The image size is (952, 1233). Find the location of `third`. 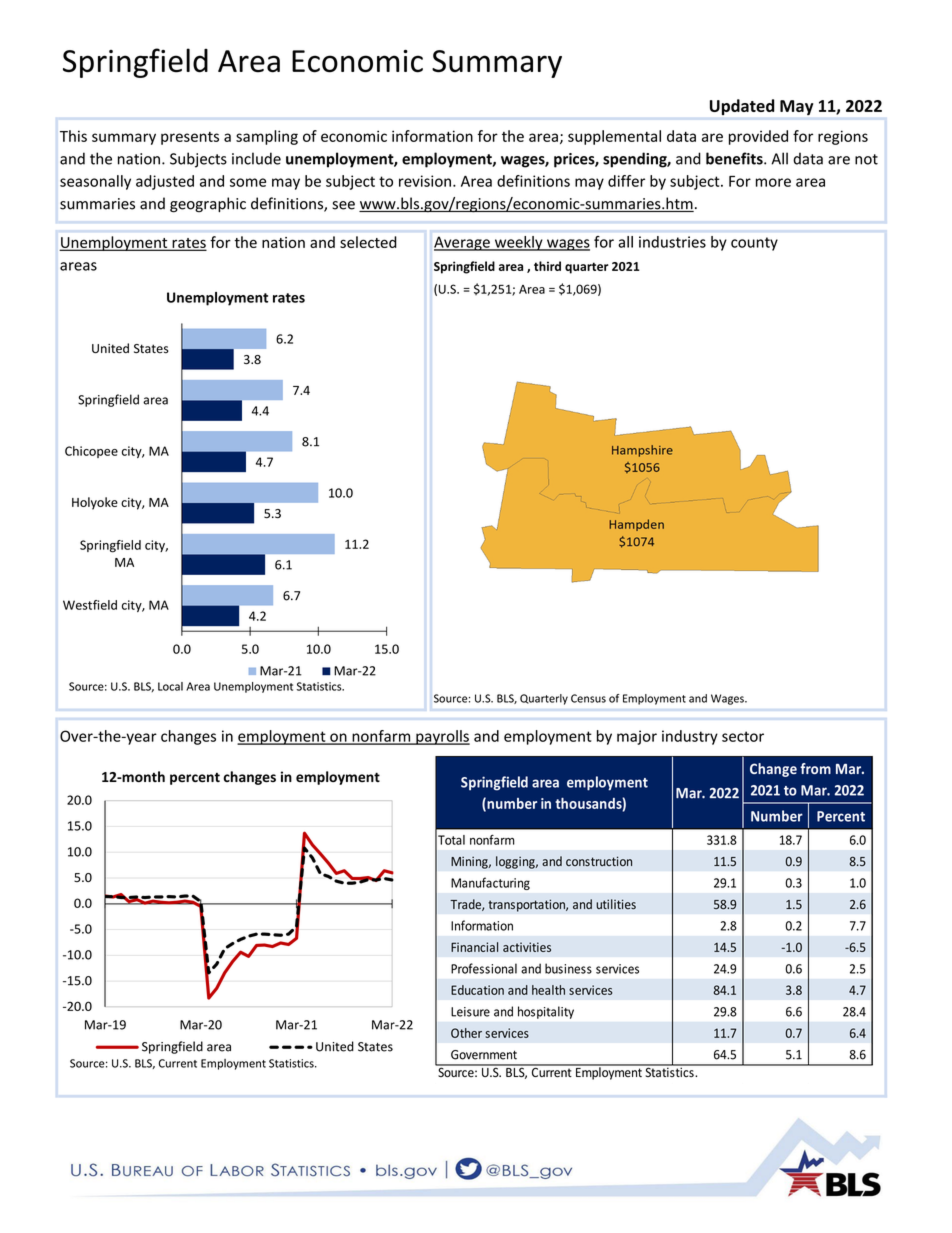

third is located at coordinates (547, 266).
